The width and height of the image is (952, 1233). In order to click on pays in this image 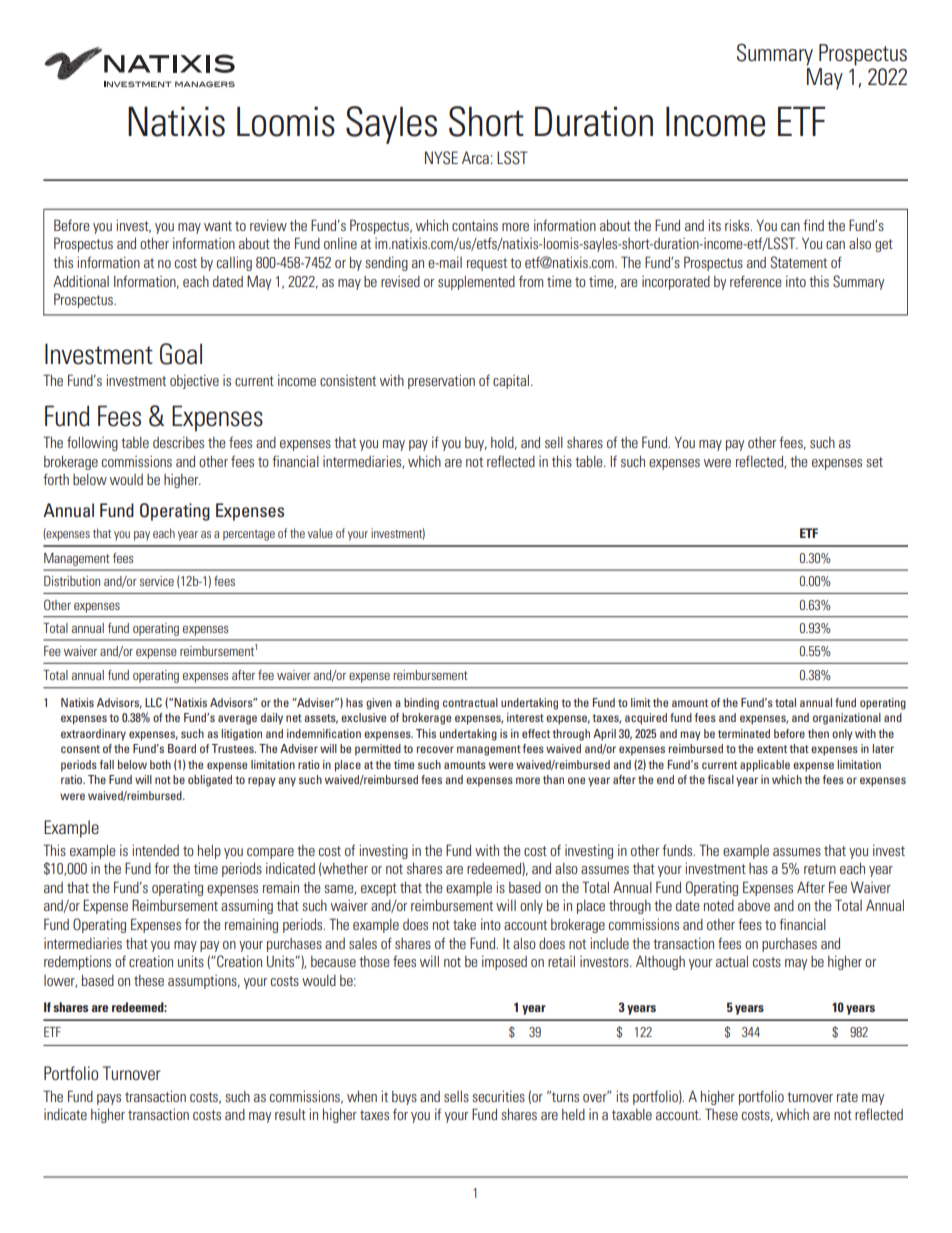, I will do `click(109, 1099)`.
